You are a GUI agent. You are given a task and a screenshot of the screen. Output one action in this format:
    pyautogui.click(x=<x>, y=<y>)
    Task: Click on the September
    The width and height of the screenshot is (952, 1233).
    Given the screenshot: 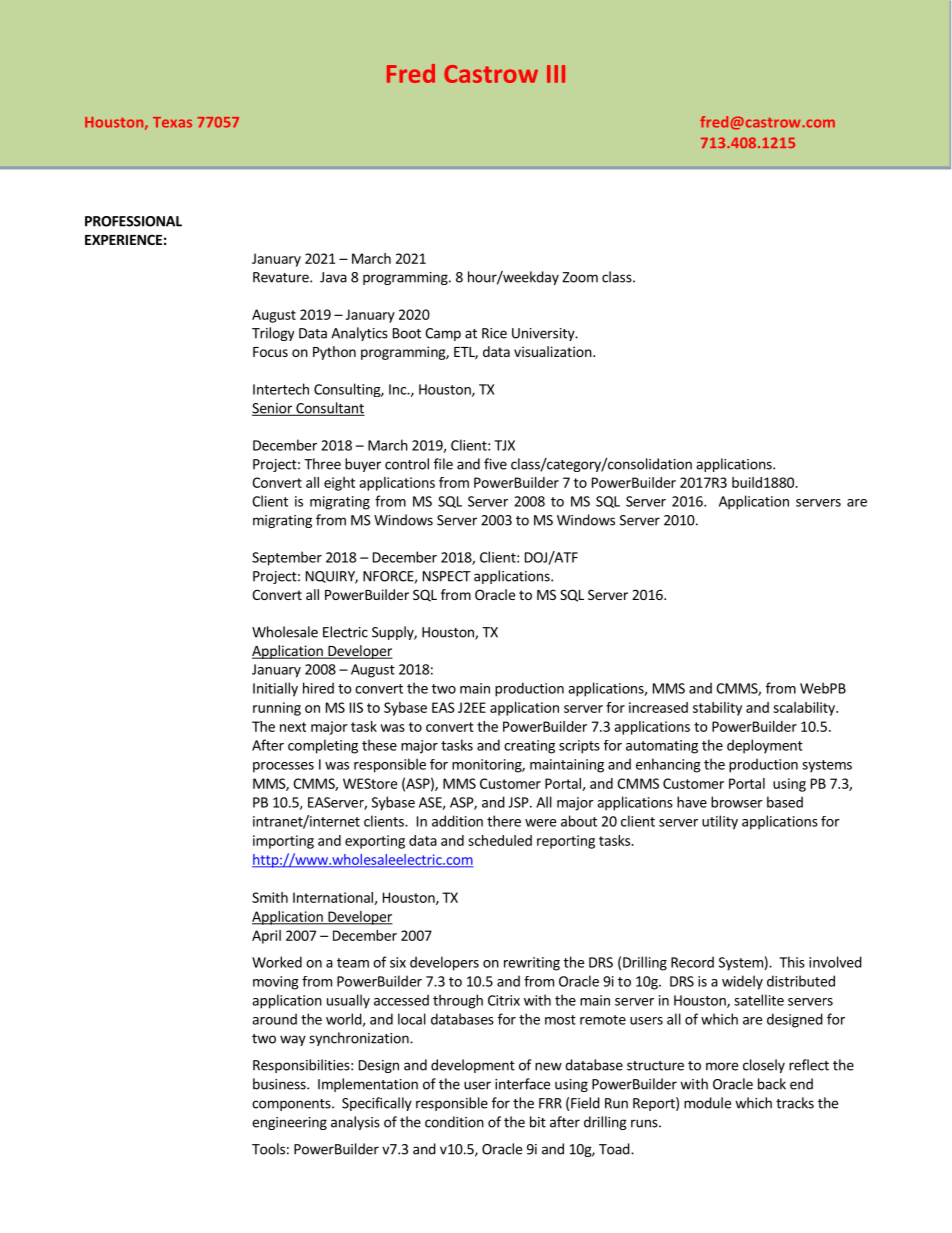 What is the action you would take?
    pyautogui.click(x=287, y=558)
